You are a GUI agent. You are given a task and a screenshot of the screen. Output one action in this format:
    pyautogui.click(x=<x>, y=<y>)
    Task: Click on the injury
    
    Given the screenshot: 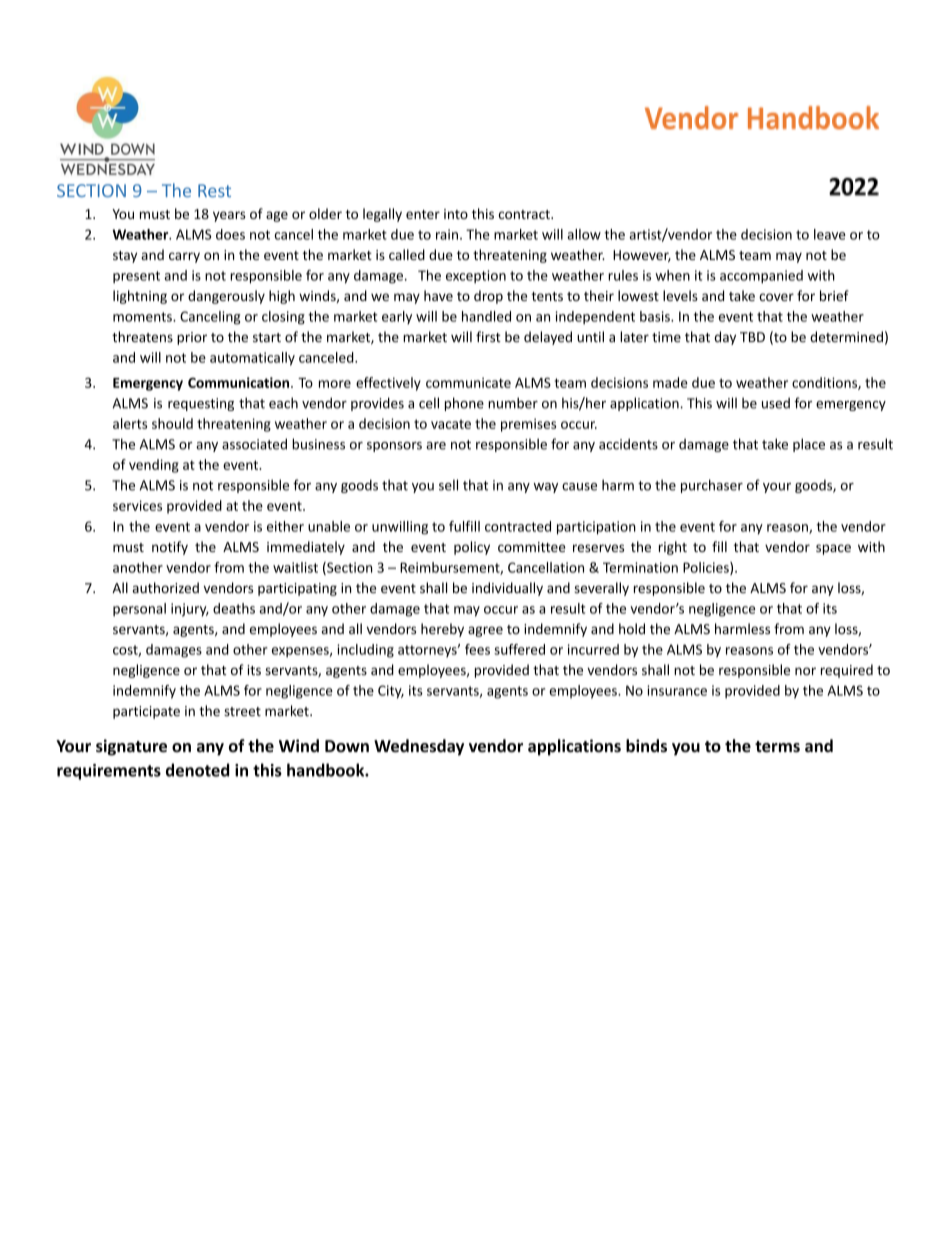 What is the action you would take?
    pyautogui.click(x=190, y=610)
